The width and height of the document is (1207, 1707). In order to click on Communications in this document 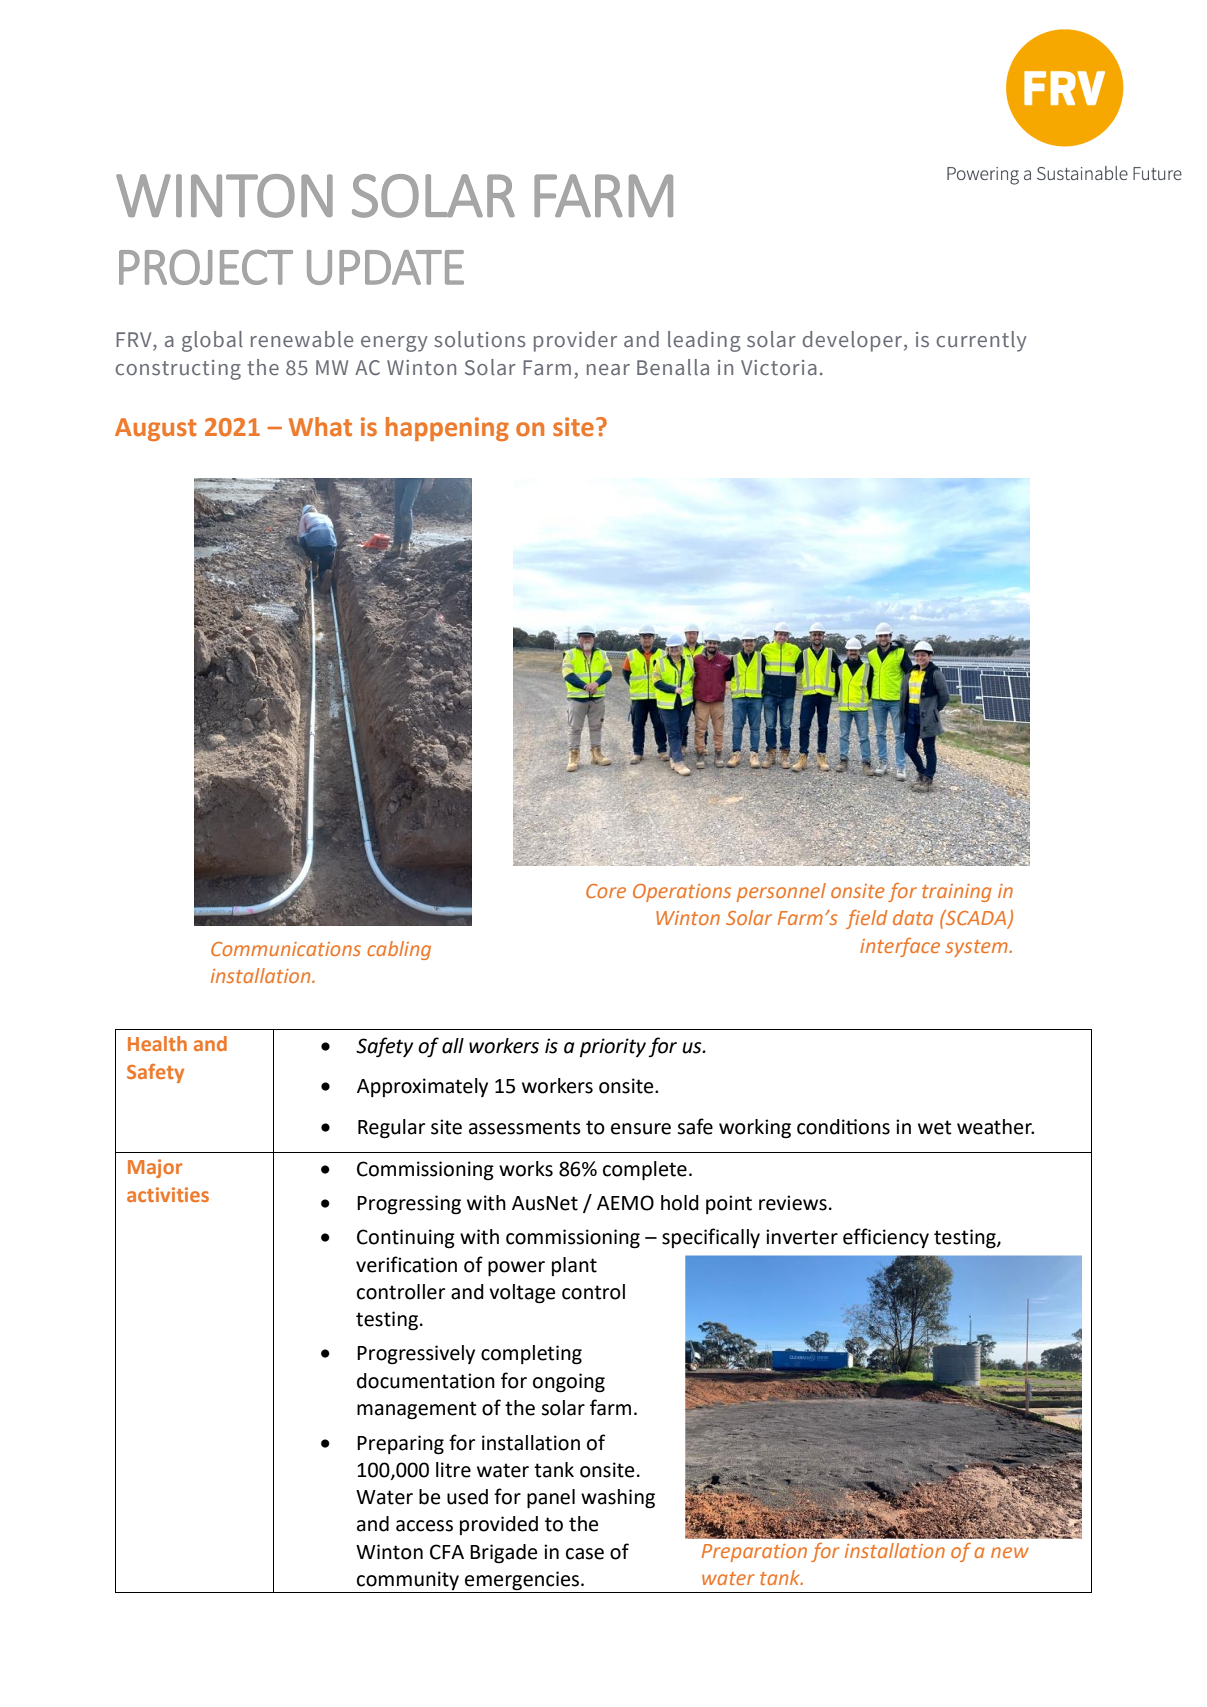, I will do `click(286, 949)`.
